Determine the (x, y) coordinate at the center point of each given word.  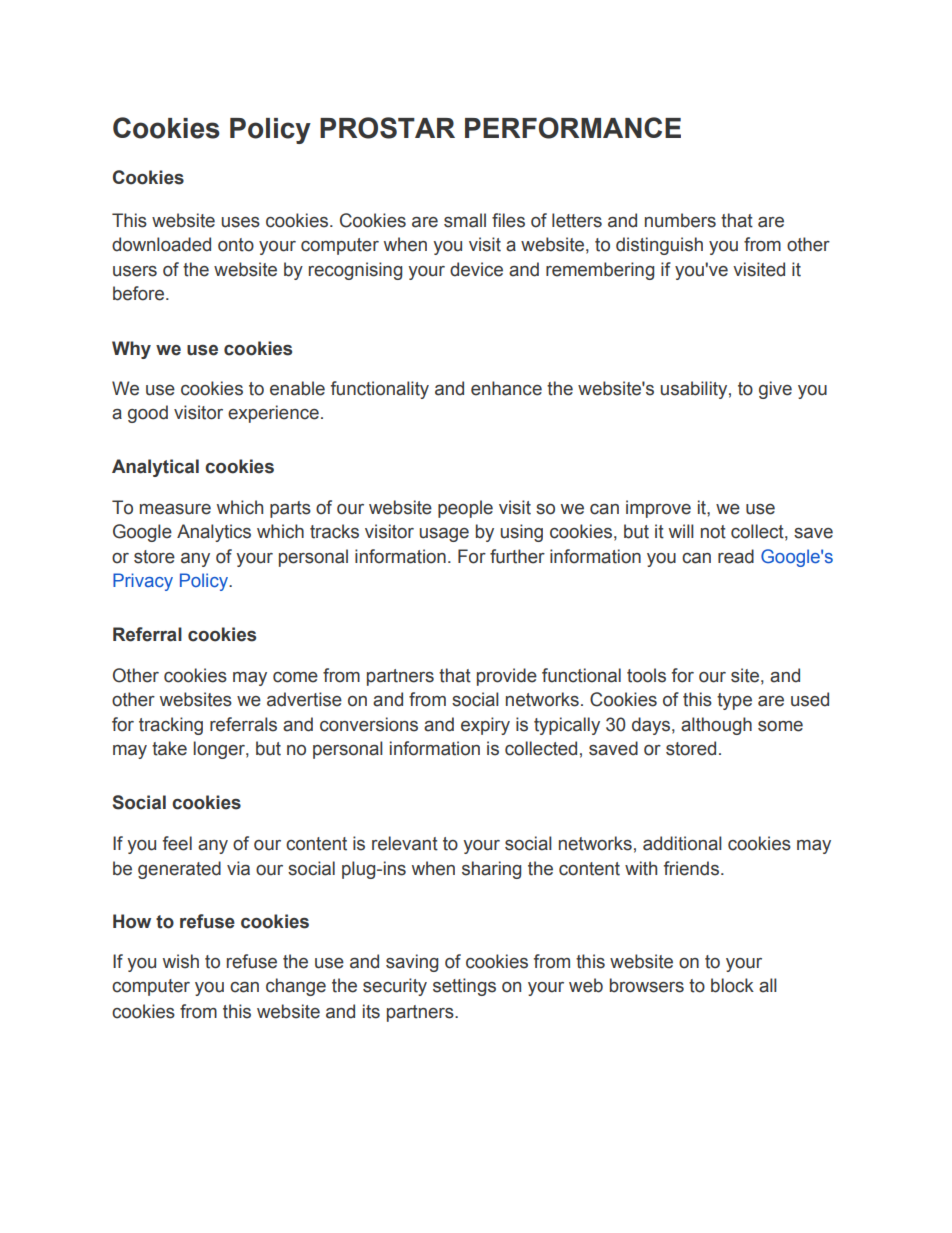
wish (181, 961)
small (465, 220)
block (732, 985)
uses (240, 222)
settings (464, 987)
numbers (680, 220)
